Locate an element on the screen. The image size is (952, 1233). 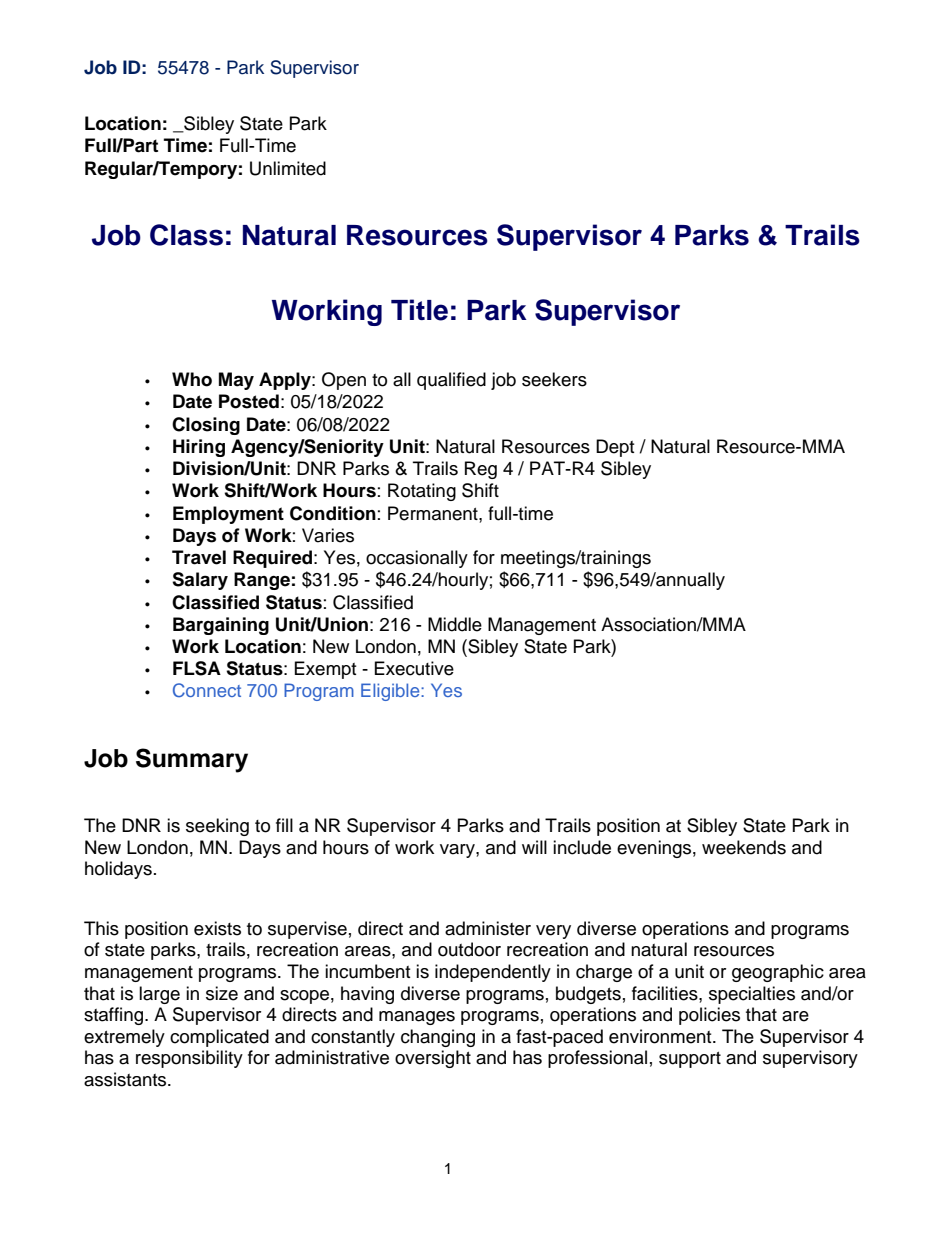
responsibility is located at coordinates (189, 1059).
